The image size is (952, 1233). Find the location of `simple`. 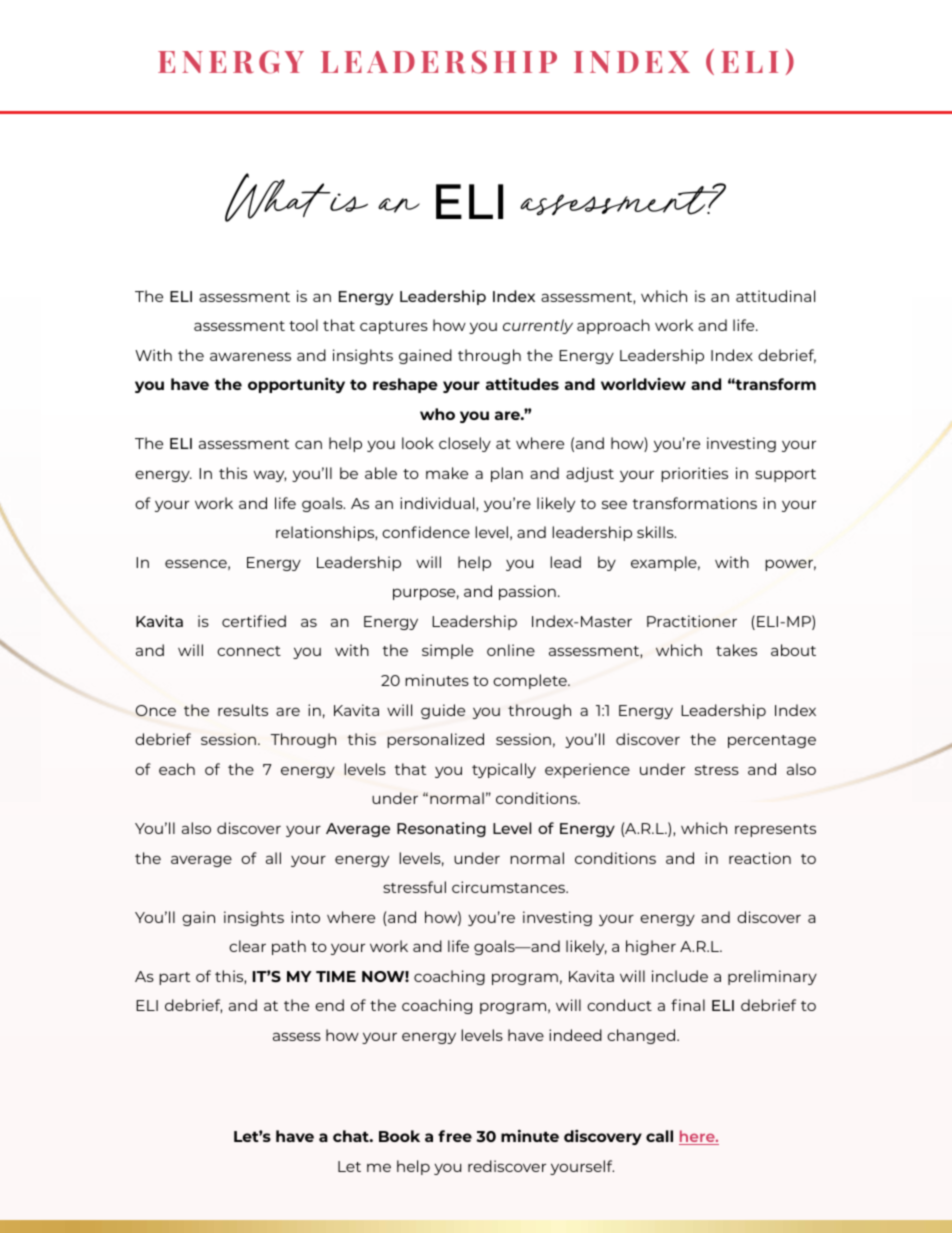

simple is located at coordinates (447, 651).
